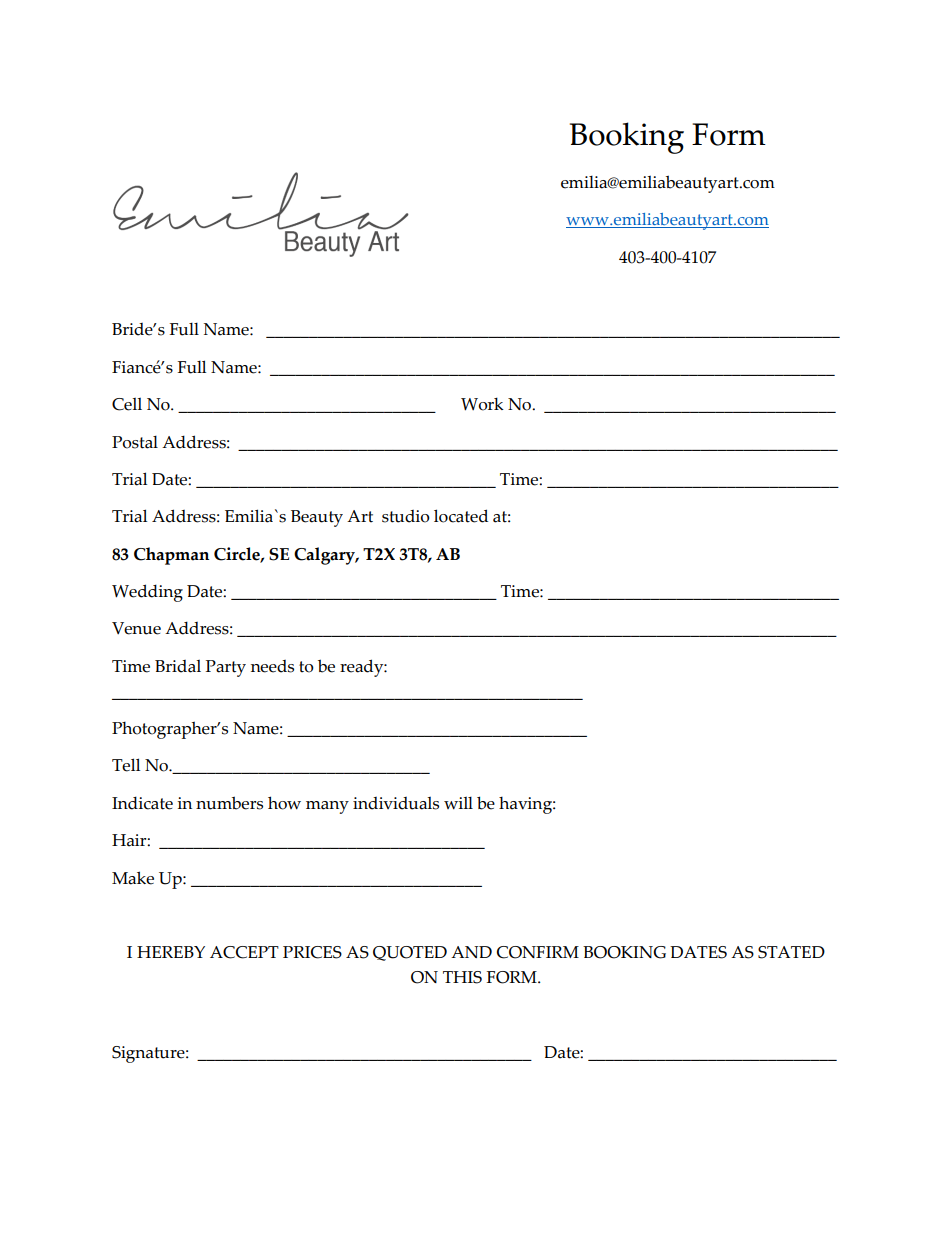  What do you see at coordinates (133, 878) in the screenshot?
I see `Make` at bounding box center [133, 878].
